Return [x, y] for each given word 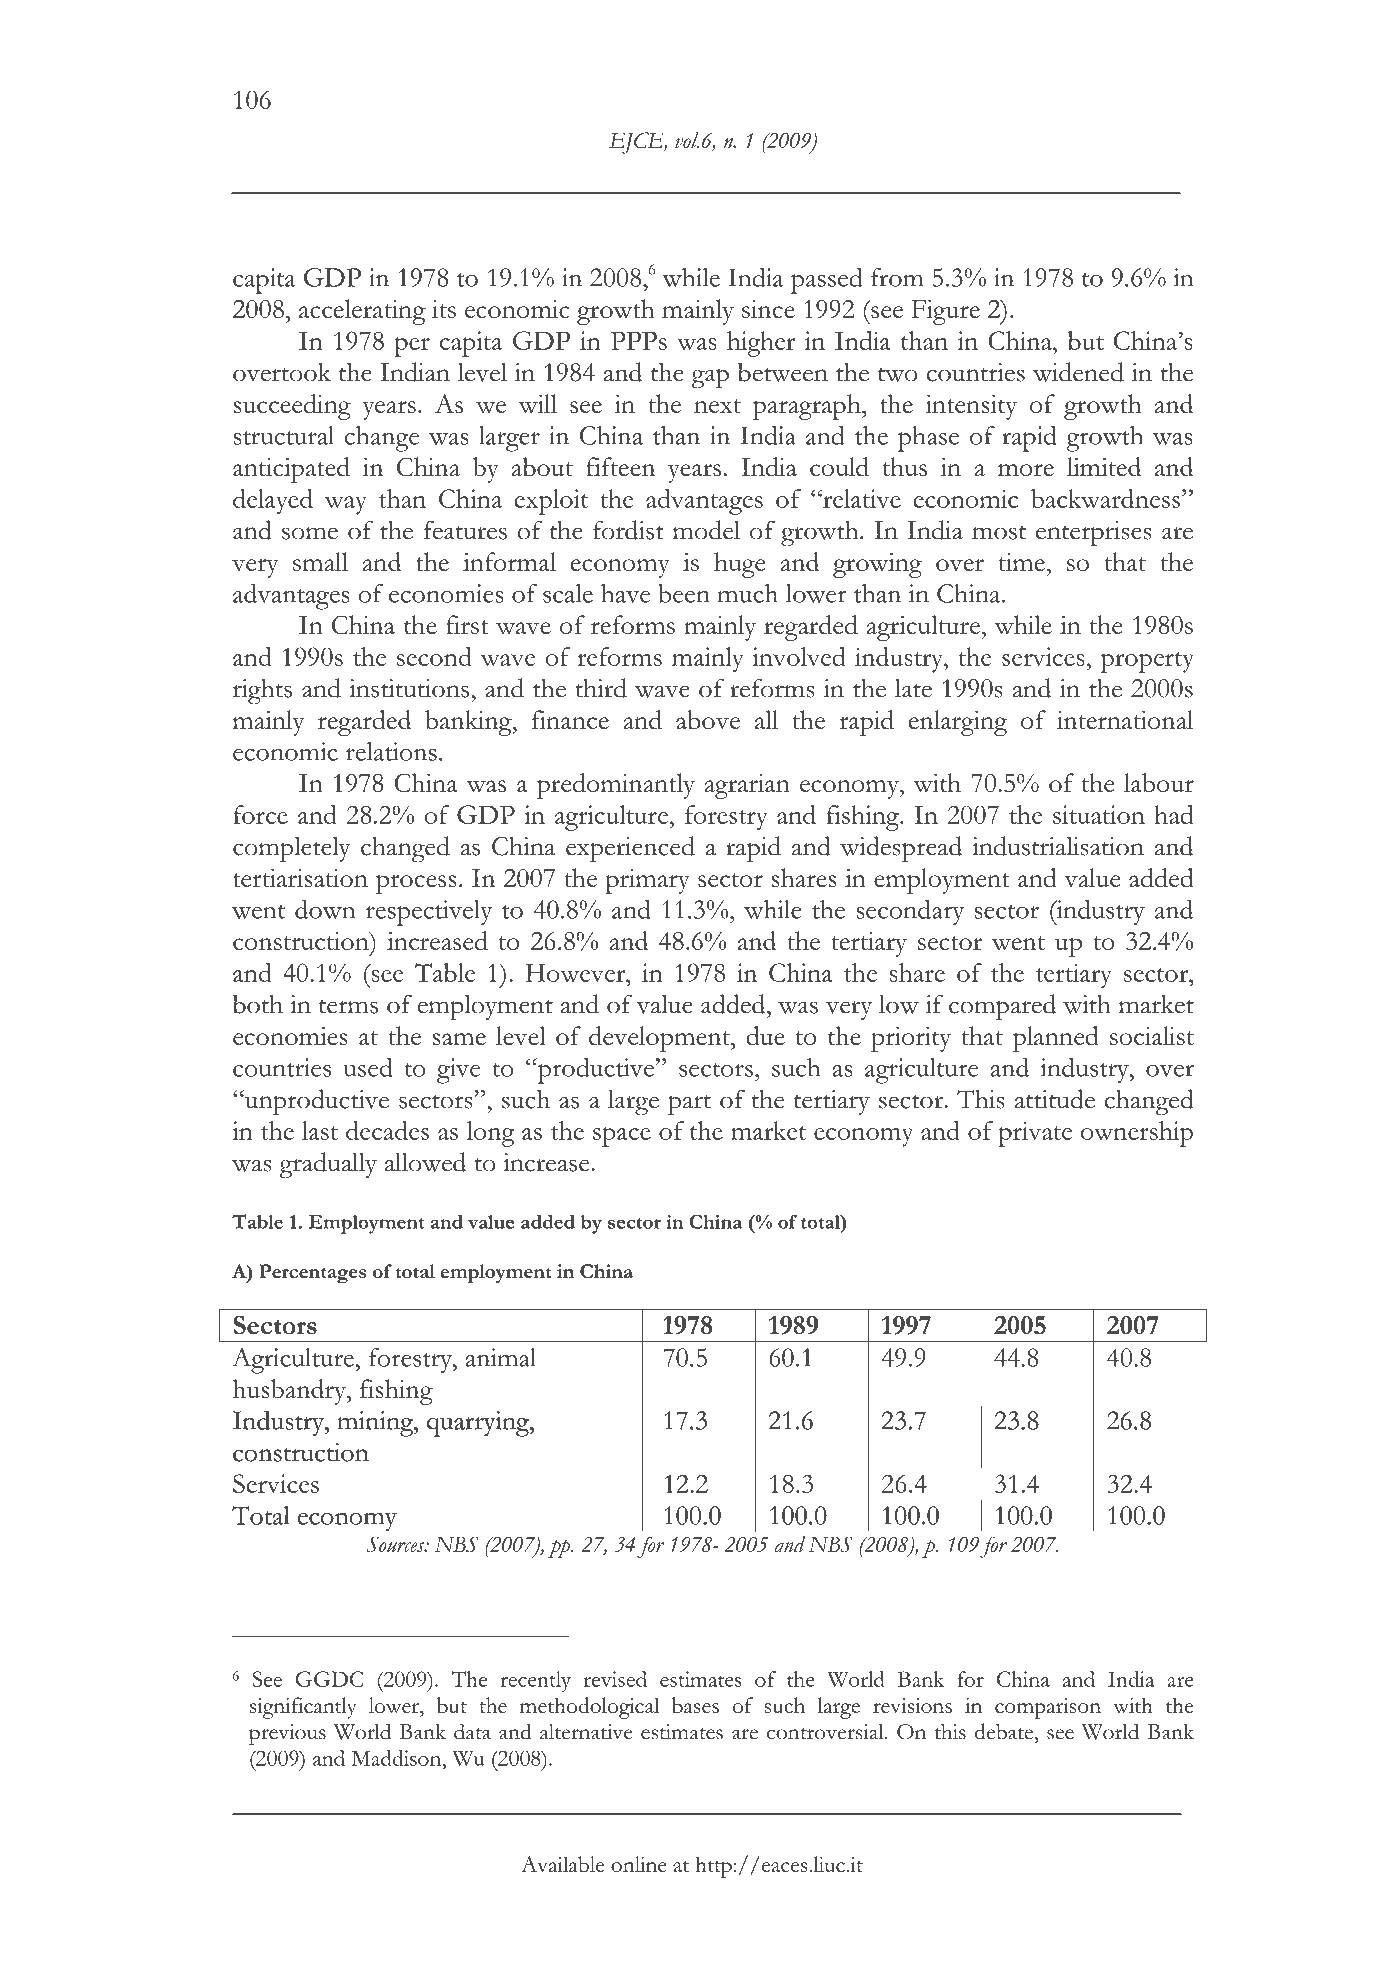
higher [761, 344]
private [1035, 1134]
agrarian [747, 786]
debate [1004, 1731]
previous [287, 1734]
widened [1078, 372]
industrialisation [1058, 846]
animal [501, 1357]
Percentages [312, 1274]
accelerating [362, 312]
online [639, 1864]
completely [292, 850]
